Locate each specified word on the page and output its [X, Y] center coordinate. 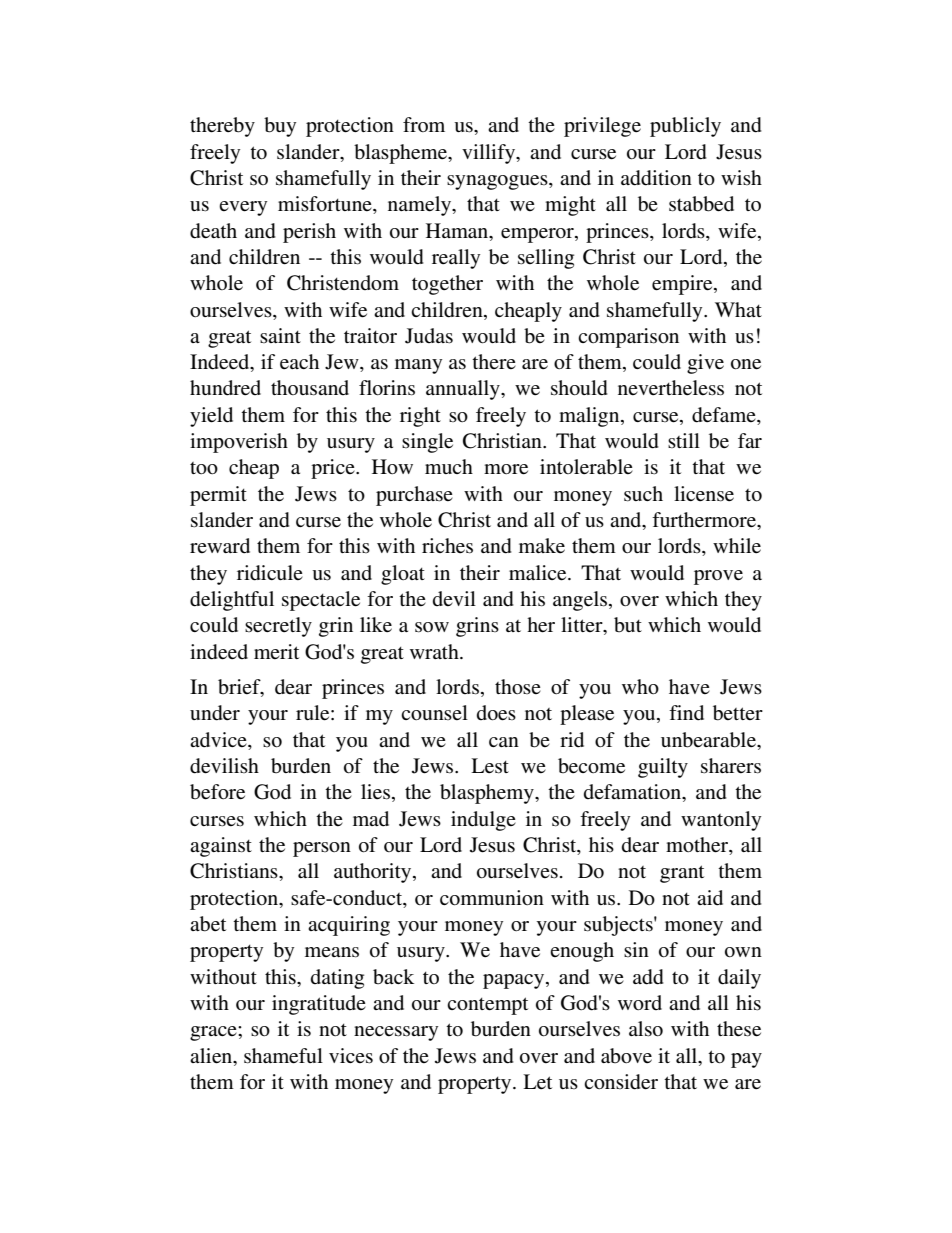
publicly [685, 127]
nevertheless [671, 388]
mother [698, 846]
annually [464, 390]
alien [212, 1056]
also [646, 1029]
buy [280, 127]
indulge [483, 821]
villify [489, 154]
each [299, 361]
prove [718, 577]
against [221, 847]
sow [432, 627]
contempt [487, 1006]
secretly [278, 627]
